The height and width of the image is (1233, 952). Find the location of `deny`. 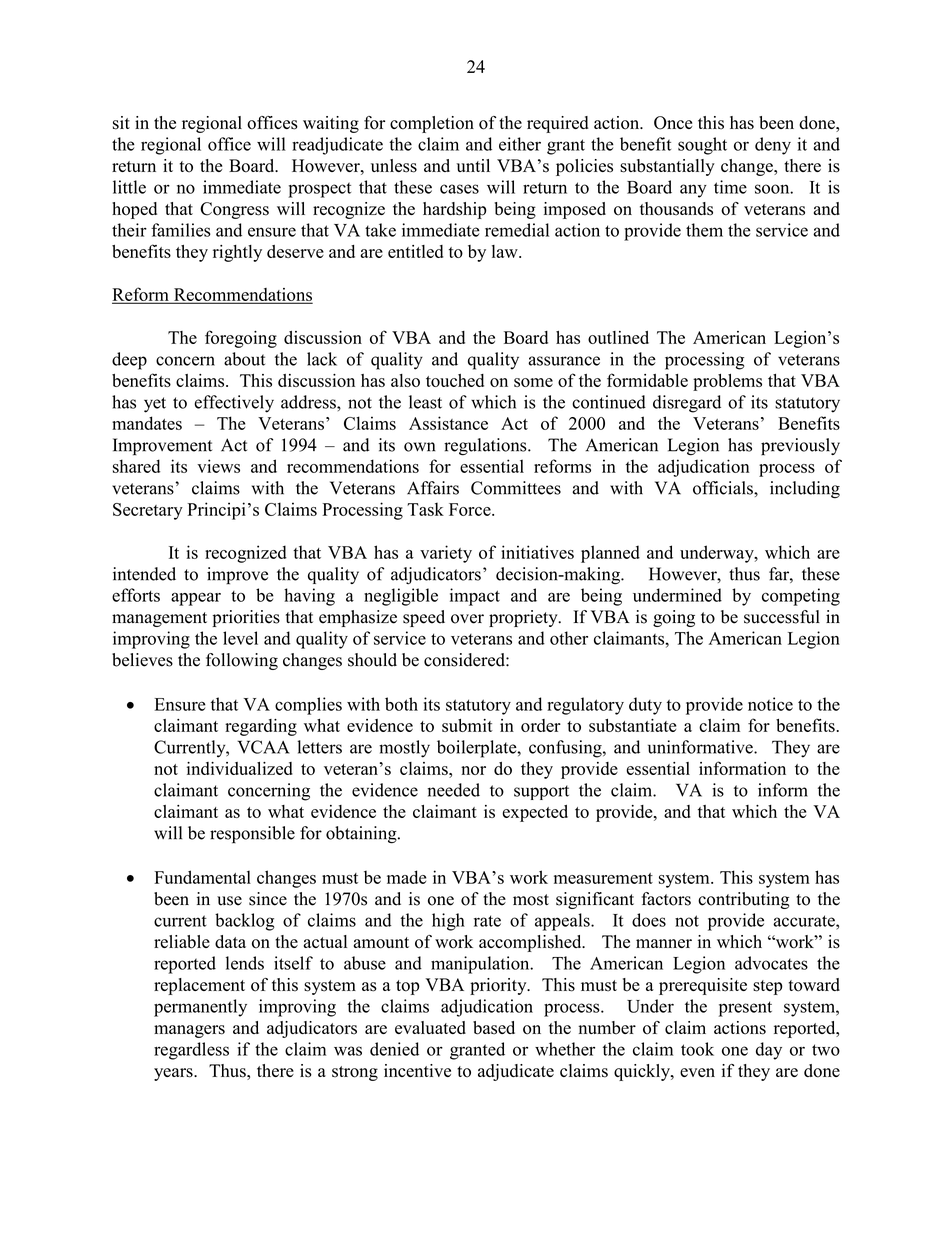

deny is located at coordinates (773, 146).
